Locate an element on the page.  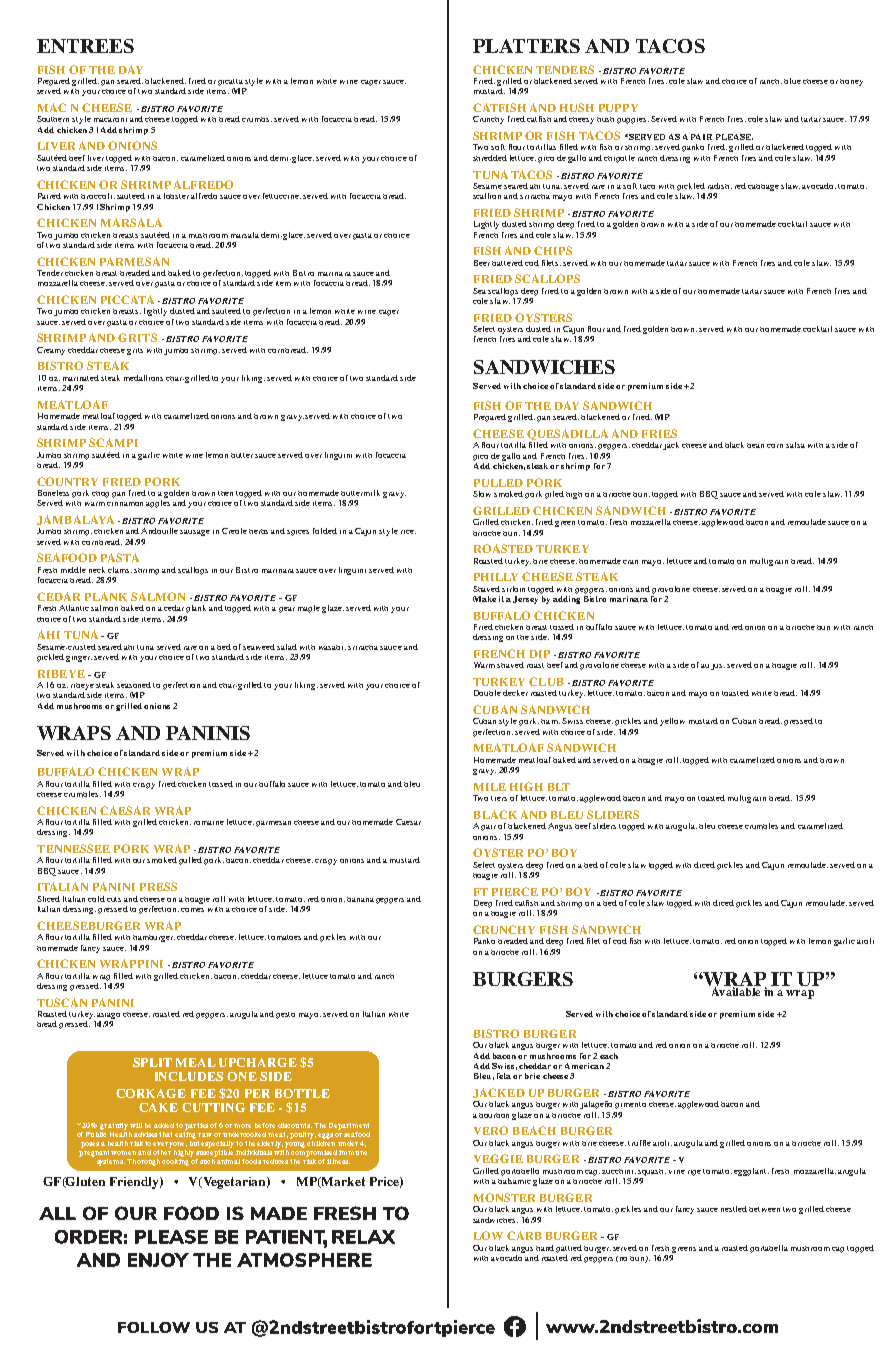
BLT is located at coordinates (559, 787).
